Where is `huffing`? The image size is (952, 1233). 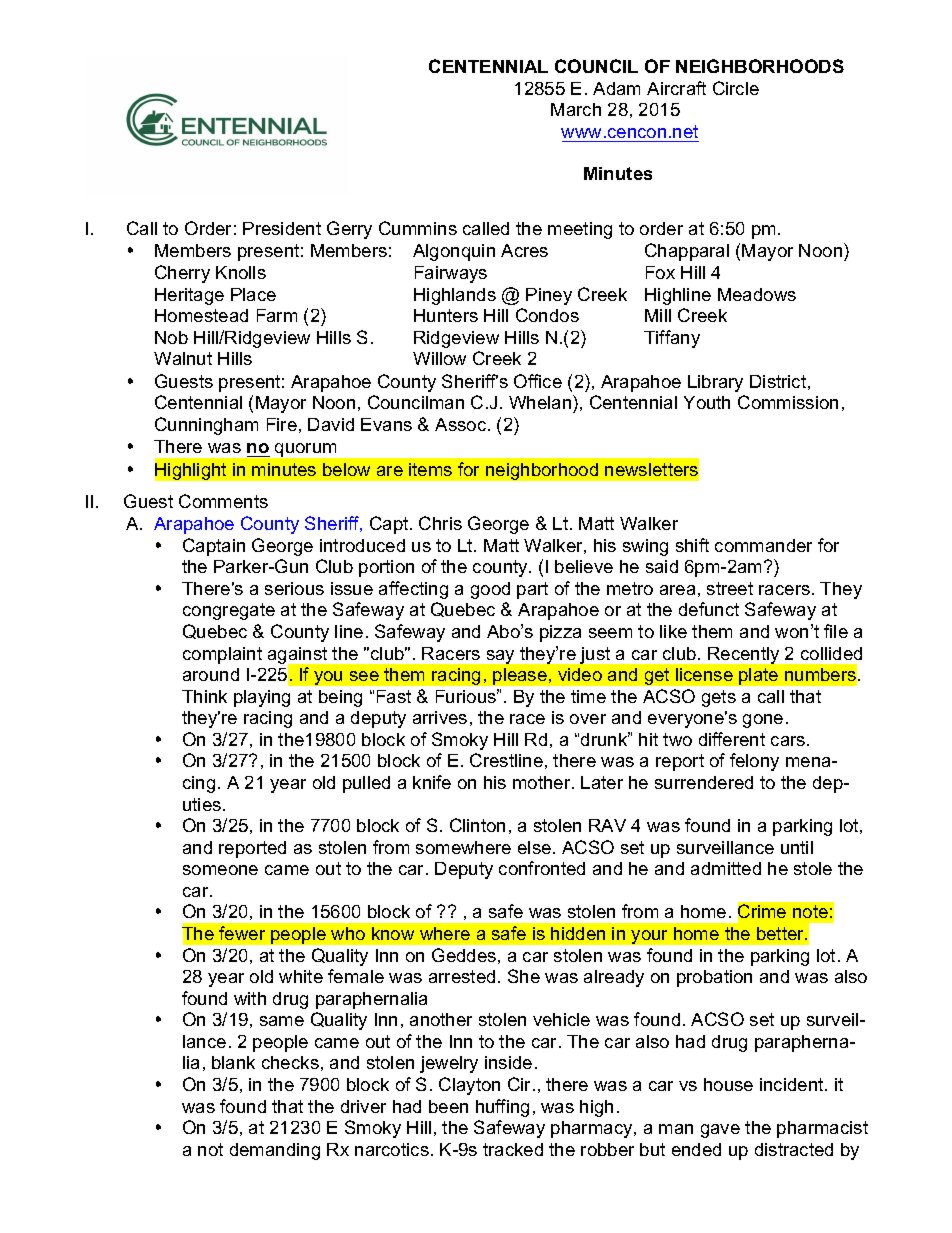 huffing is located at coordinates (502, 1108).
